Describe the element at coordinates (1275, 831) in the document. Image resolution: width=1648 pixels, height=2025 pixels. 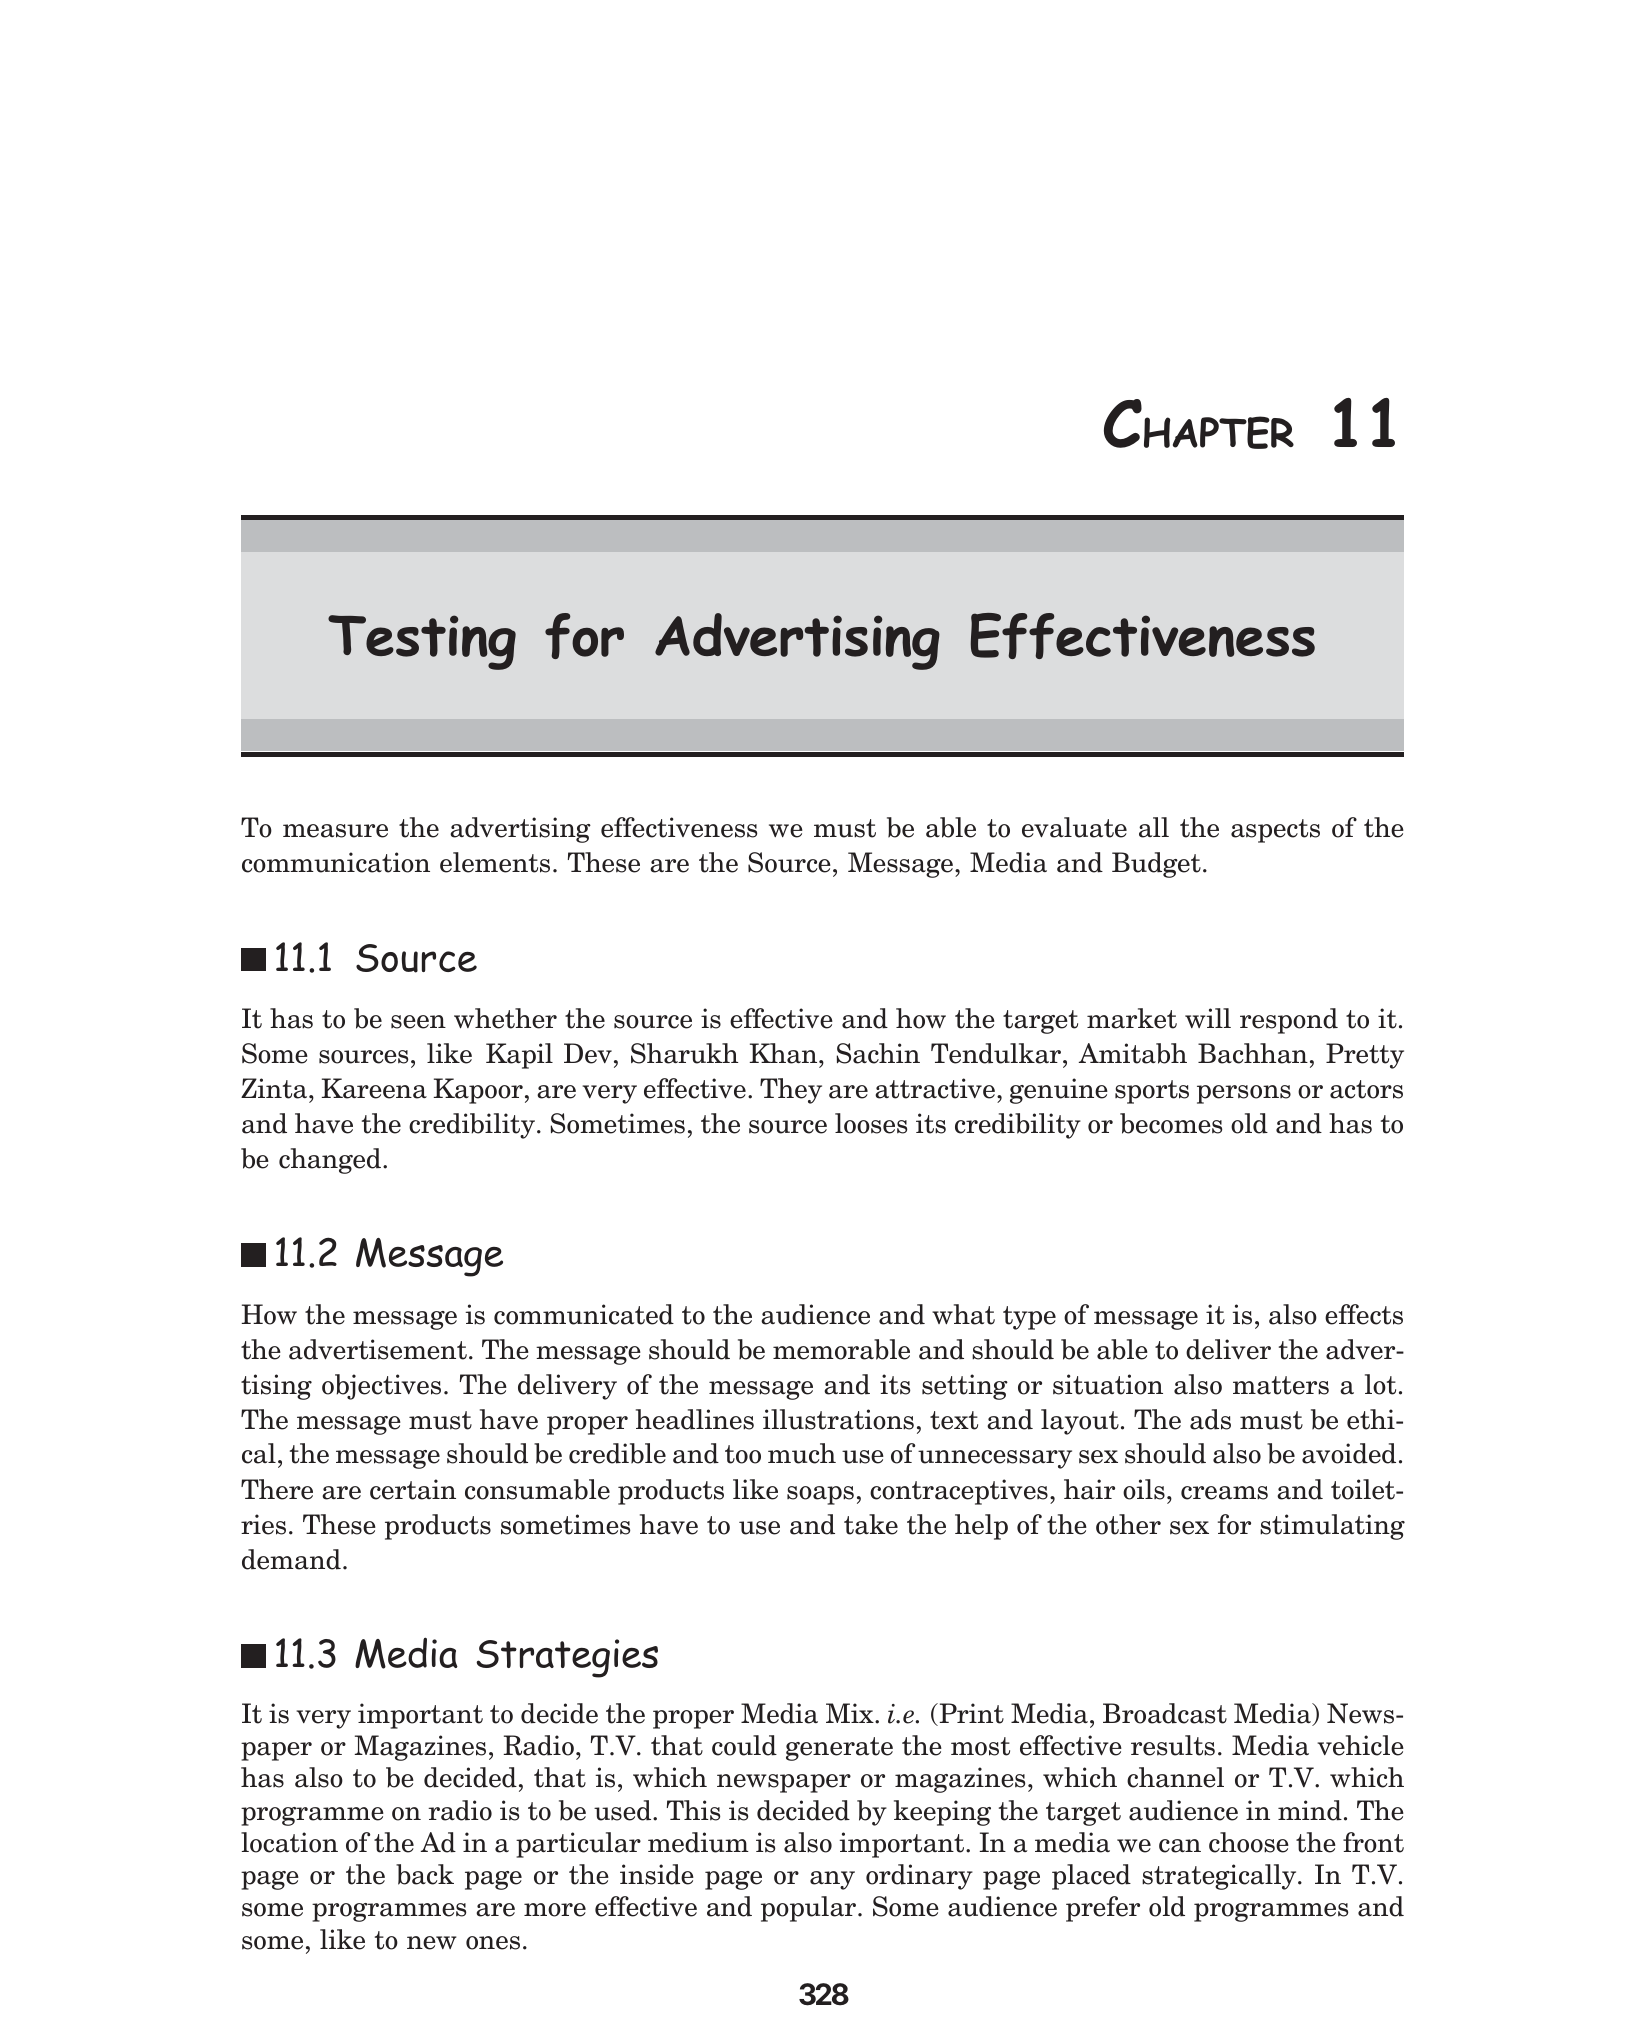
I see `aspects` at that location.
